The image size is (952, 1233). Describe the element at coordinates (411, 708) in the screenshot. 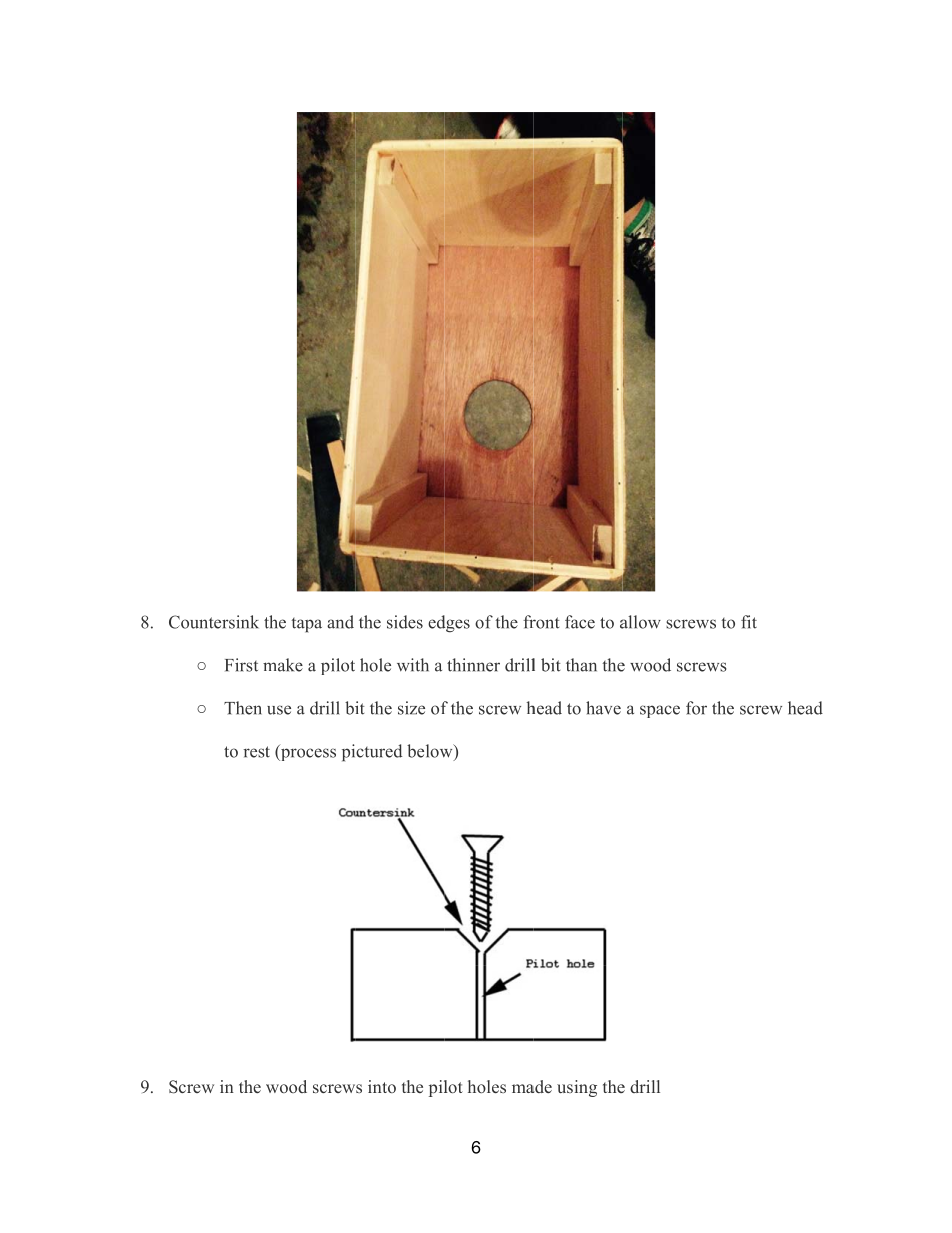

I see `size` at that location.
